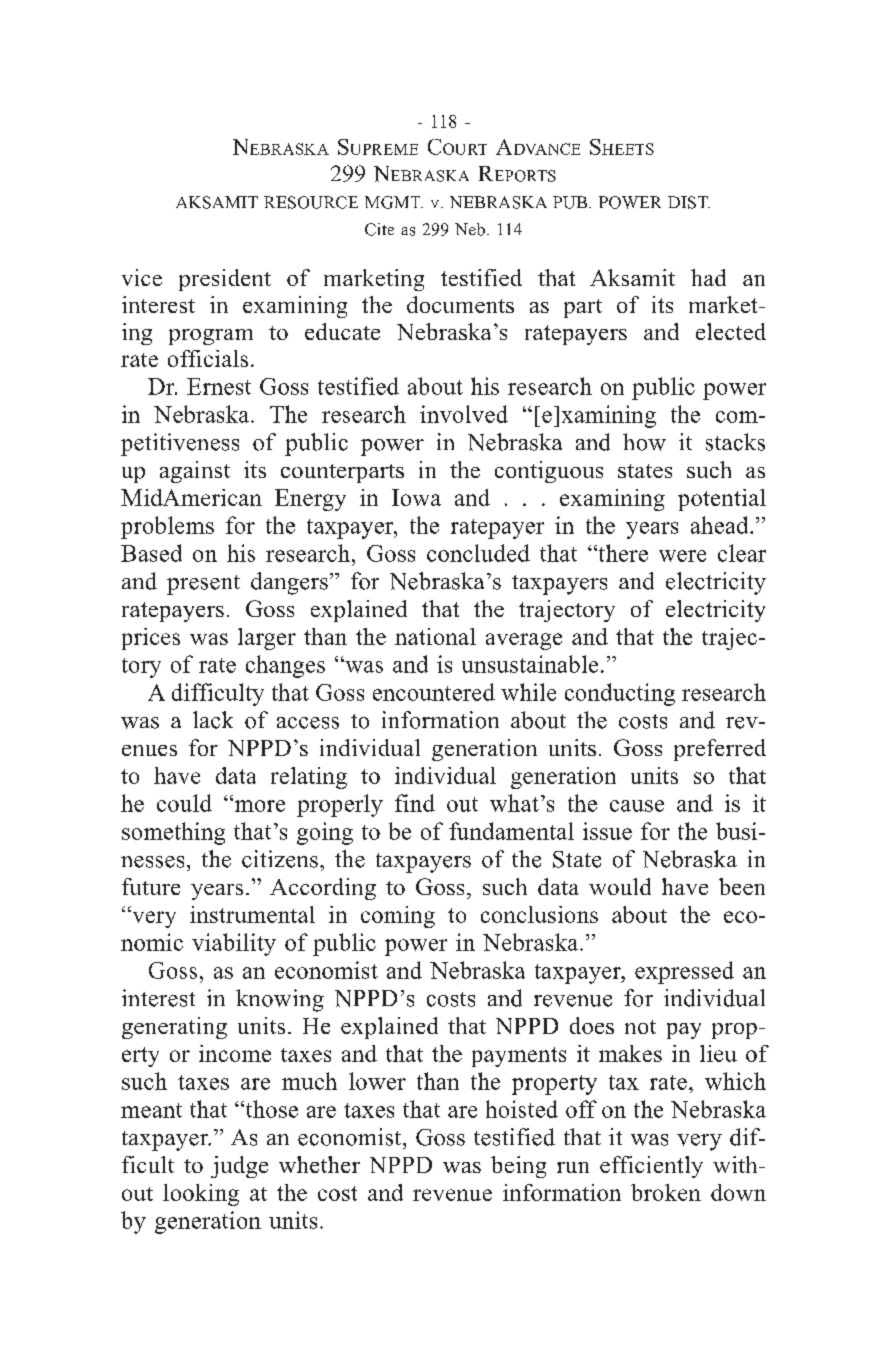 This page has width=887, height=1372. What do you see at coordinates (689, 202) in the page?
I see `DIST` at bounding box center [689, 202].
